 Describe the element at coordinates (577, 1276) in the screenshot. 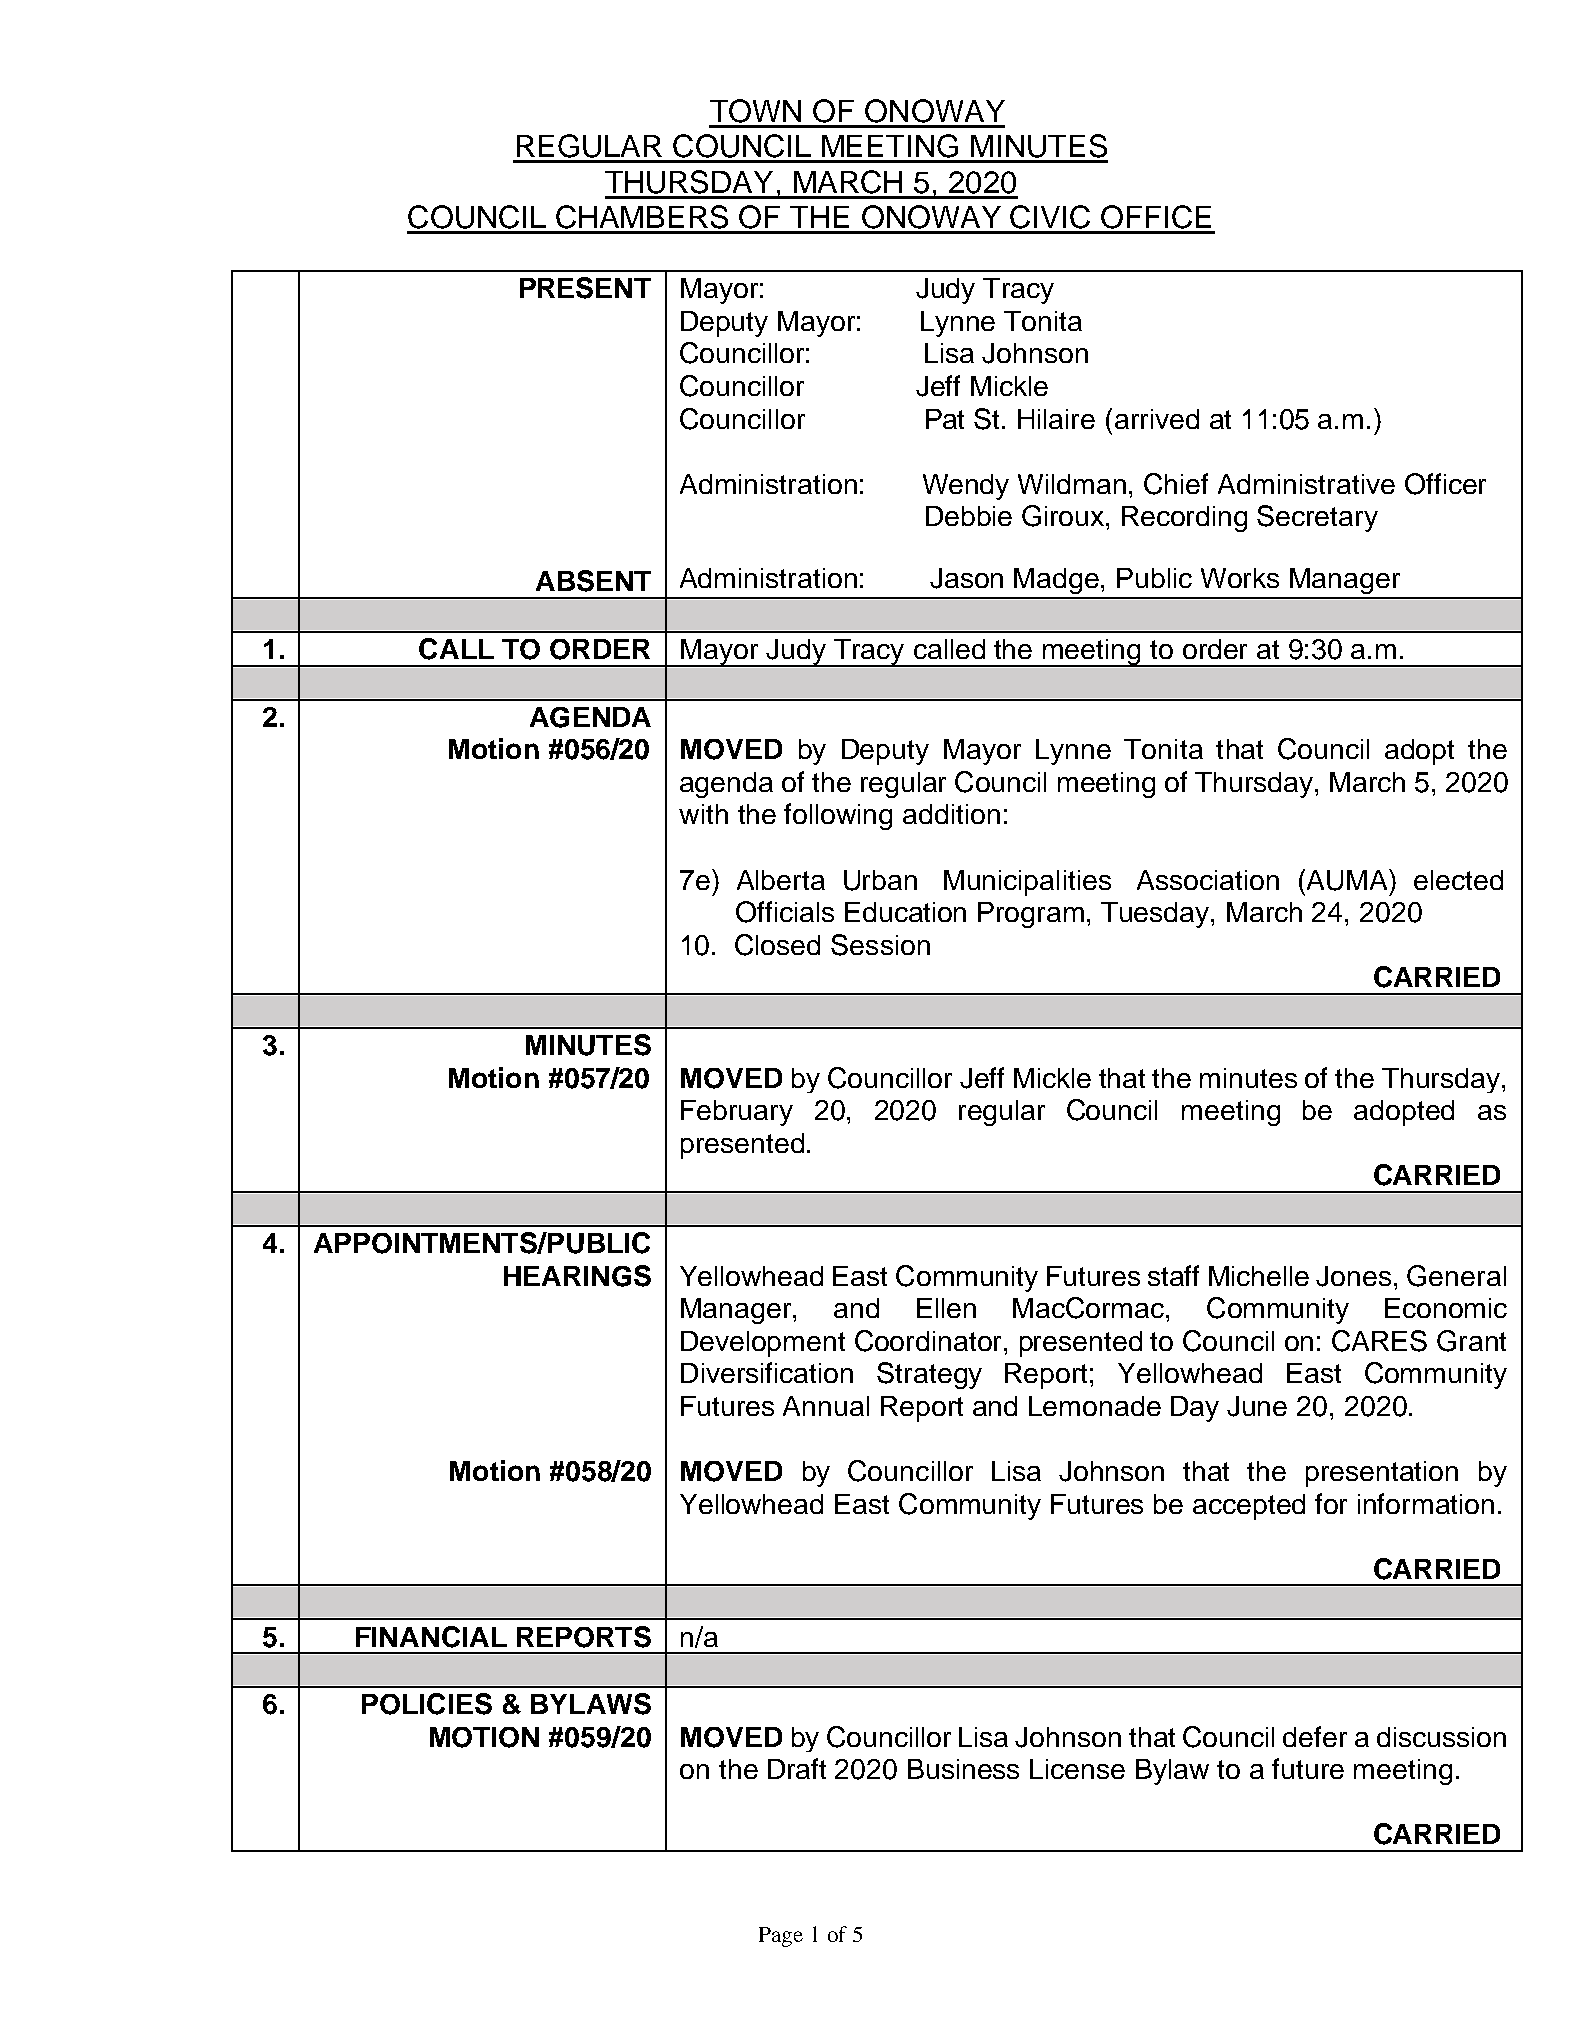

I see `HEARINGS` at that location.
